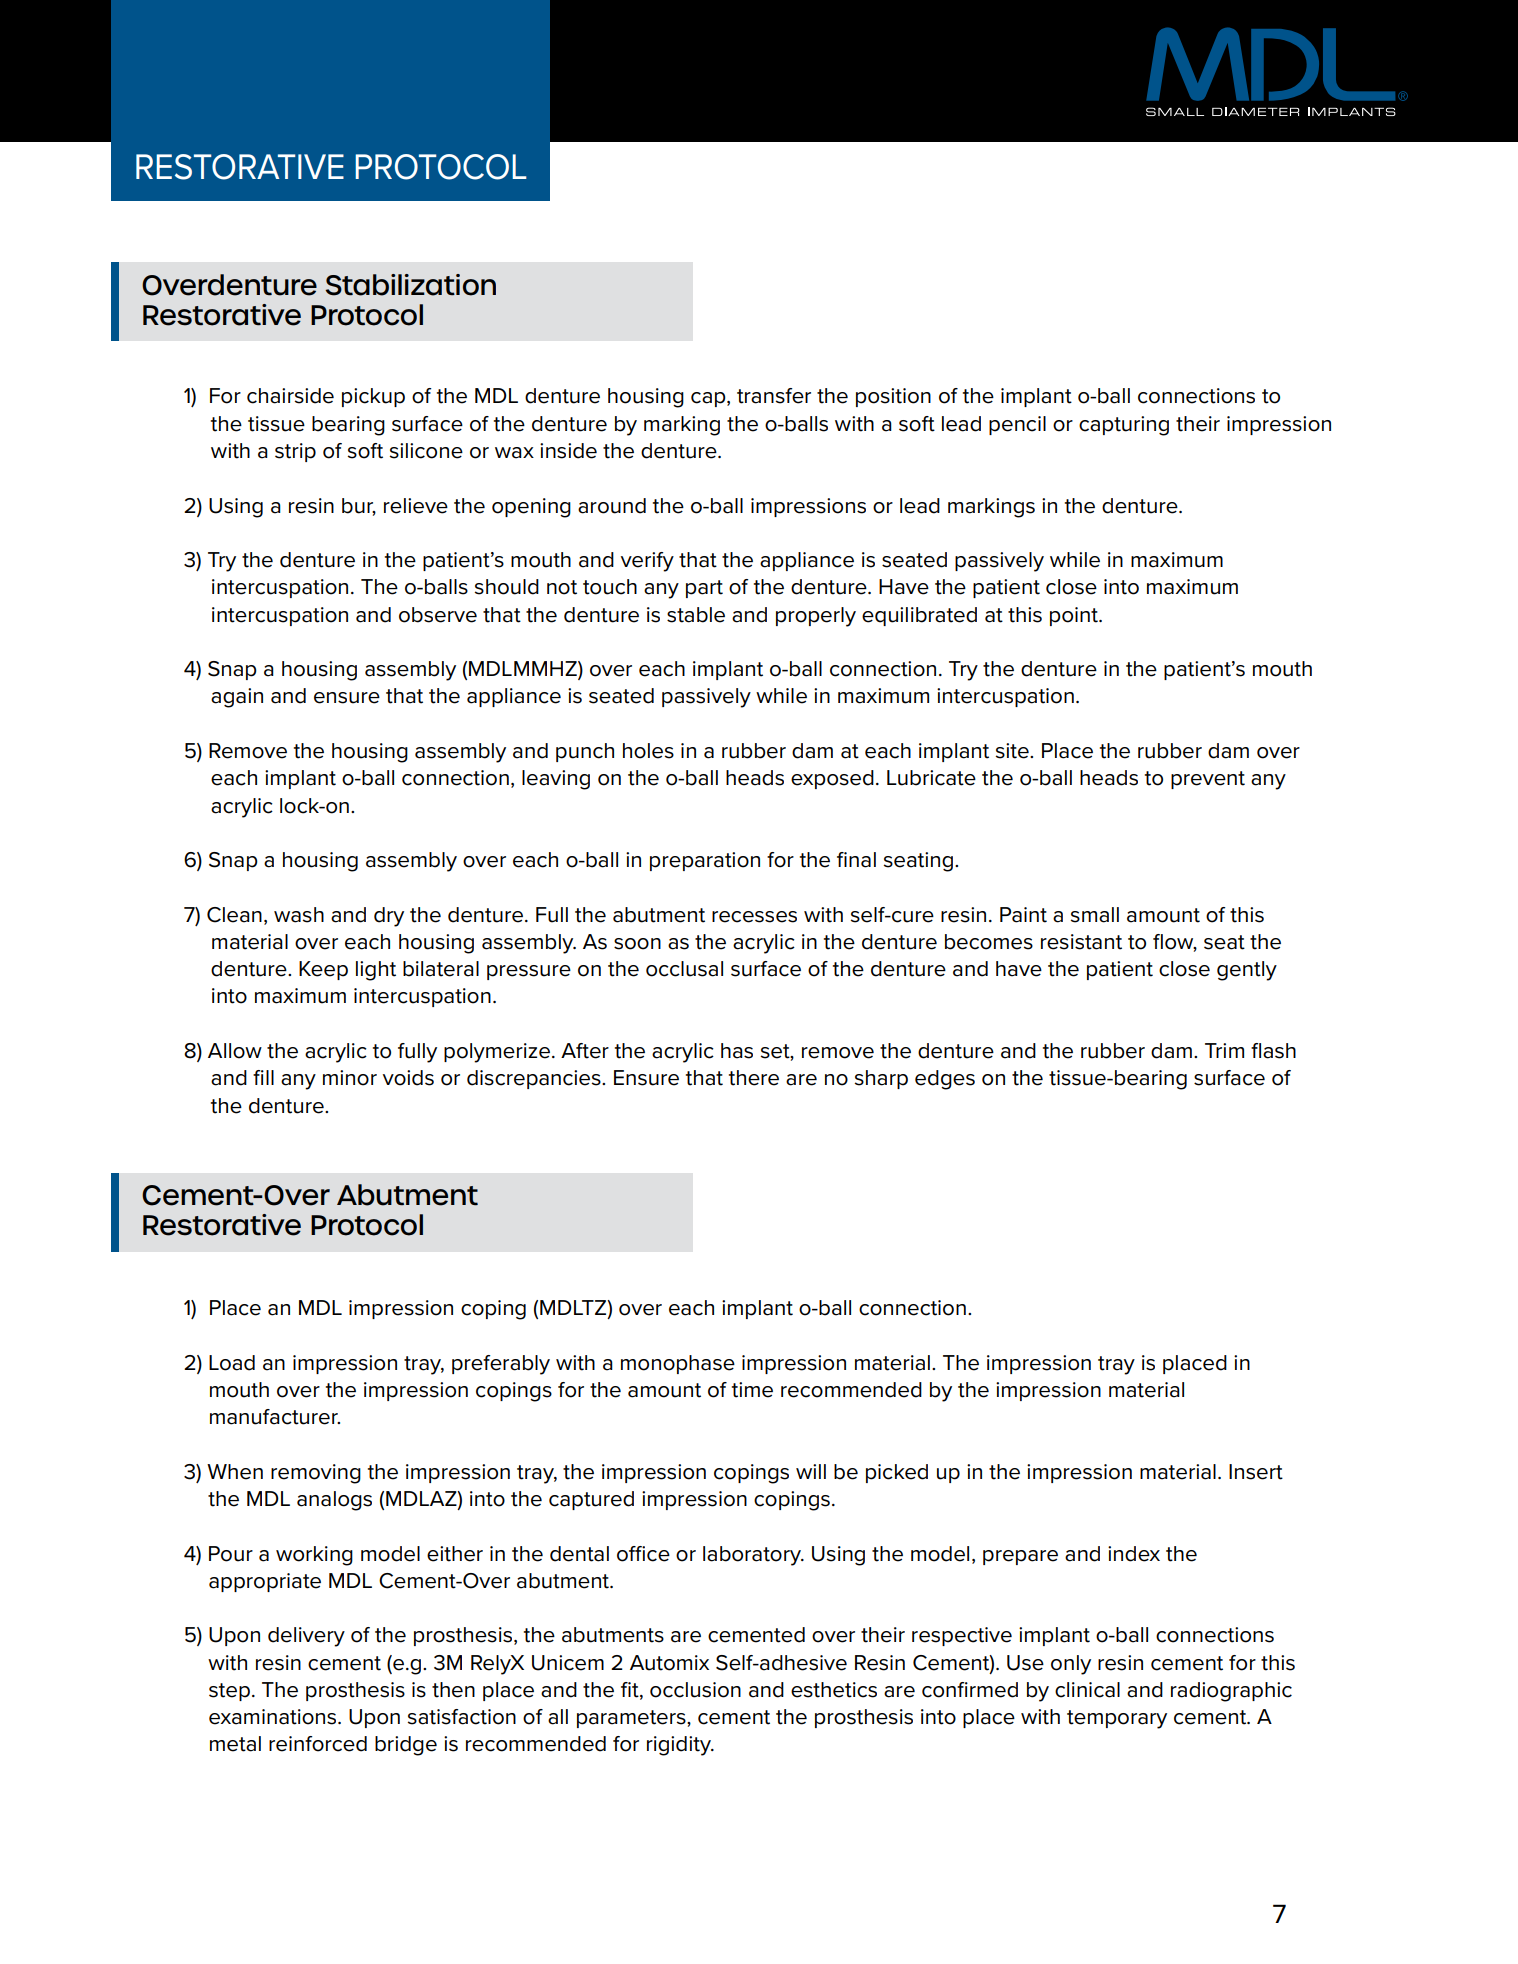  I want to click on reinforced, so click(318, 1744).
